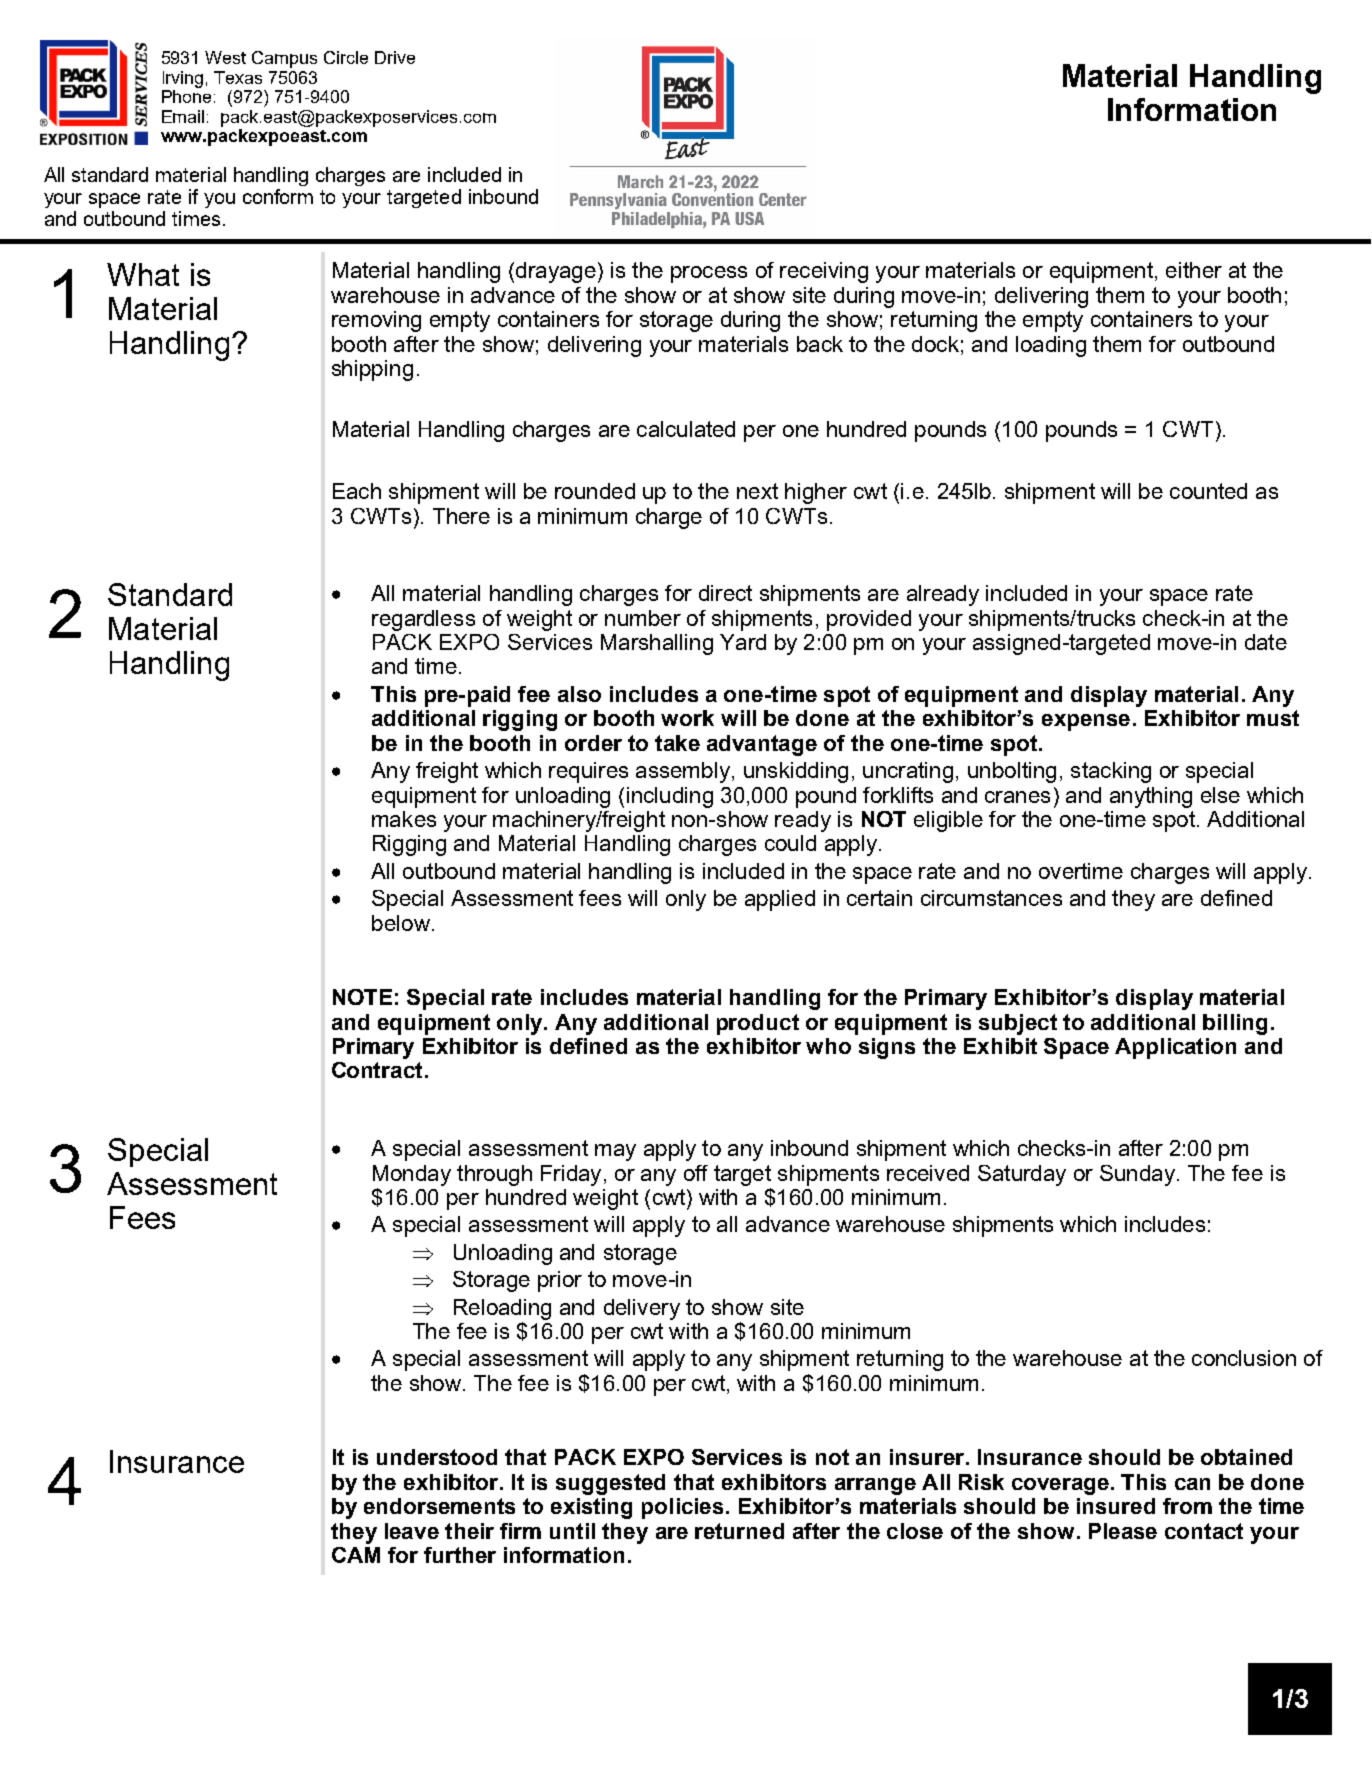  Describe the element at coordinates (1137, 1175) in the page. I see `Sunday` at that location.
